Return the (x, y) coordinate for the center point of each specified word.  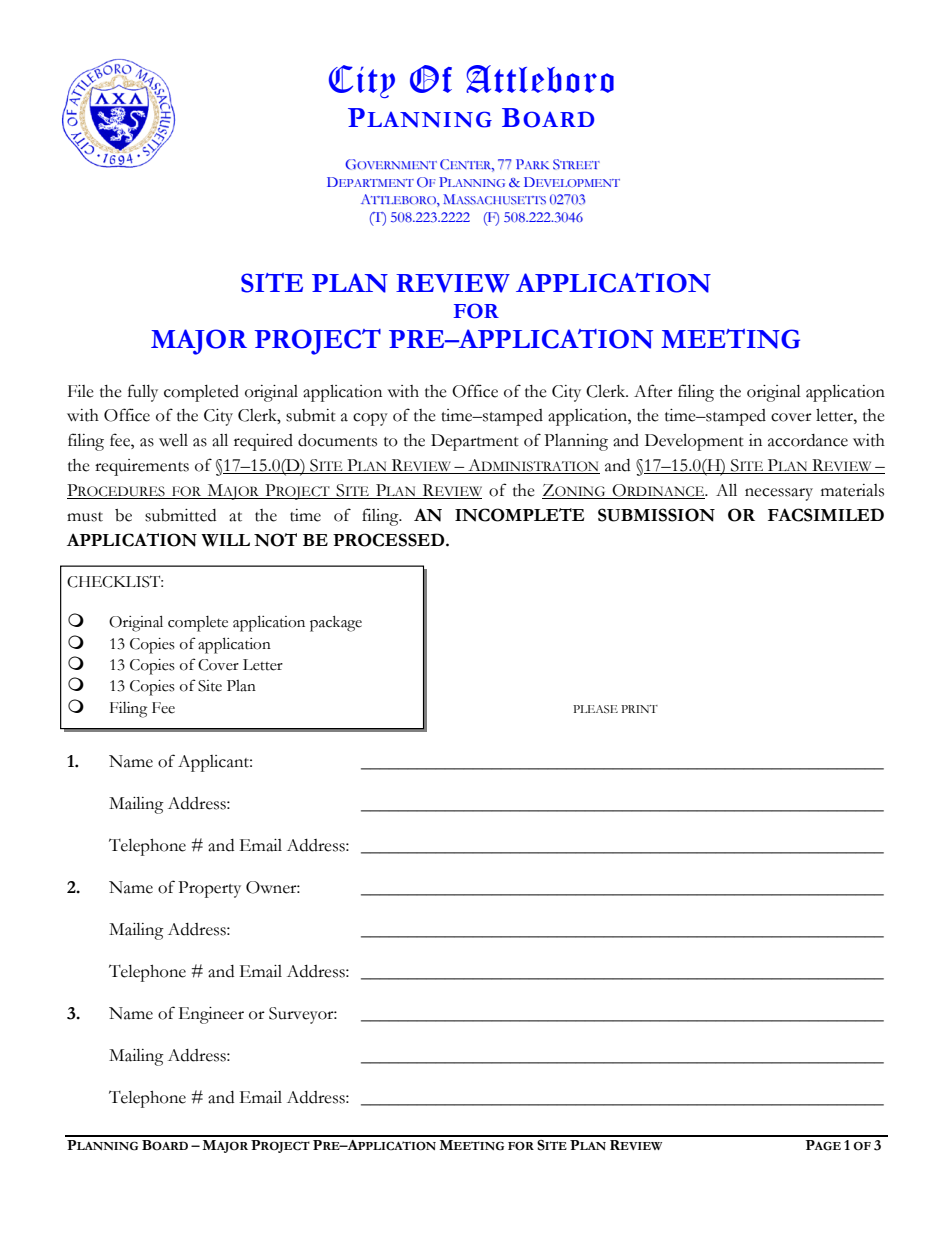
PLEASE (595, 709)
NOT (275, 540)
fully (143, 393)
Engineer (211, 1015)
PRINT (639, 709)
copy (370, 419)
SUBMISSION (656, 515)
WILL (225, 540)
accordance (808, 440)
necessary (779, 494)
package (336, 624)
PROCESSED (390, 540)
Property (209, 889)
